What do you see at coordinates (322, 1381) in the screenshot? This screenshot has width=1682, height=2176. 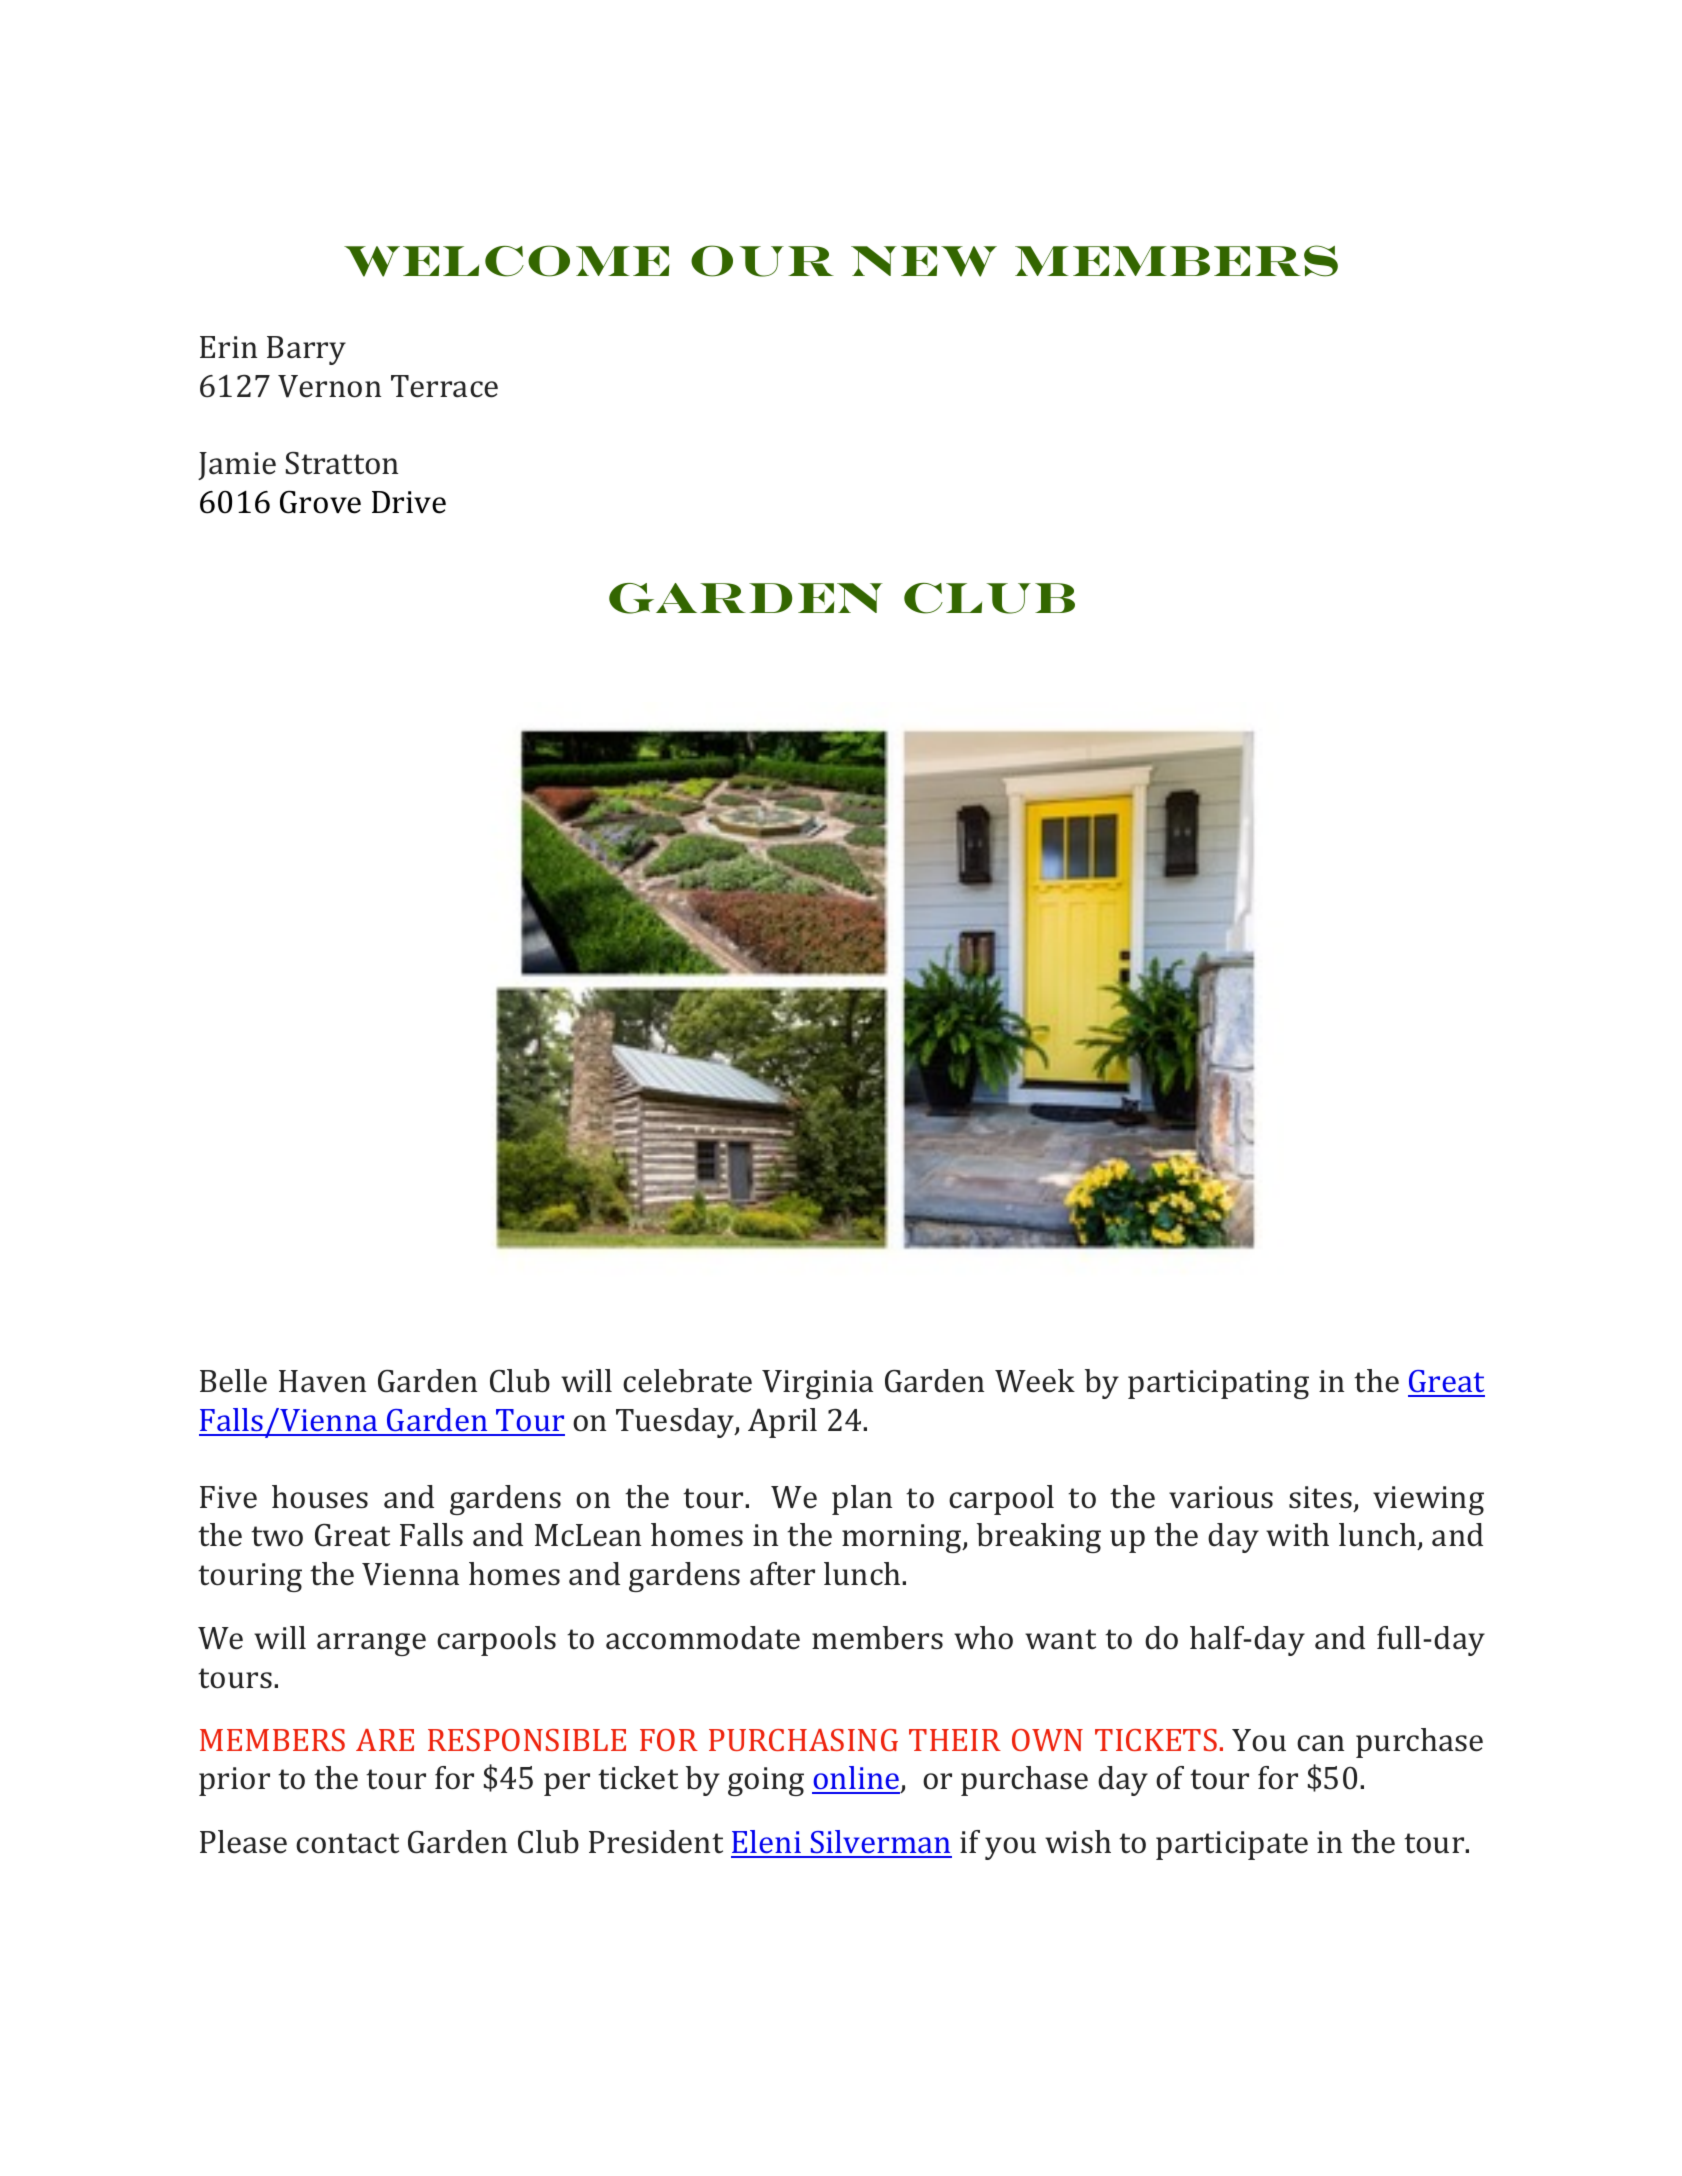 I see `Haven` at bounding box center [322, 1381].
